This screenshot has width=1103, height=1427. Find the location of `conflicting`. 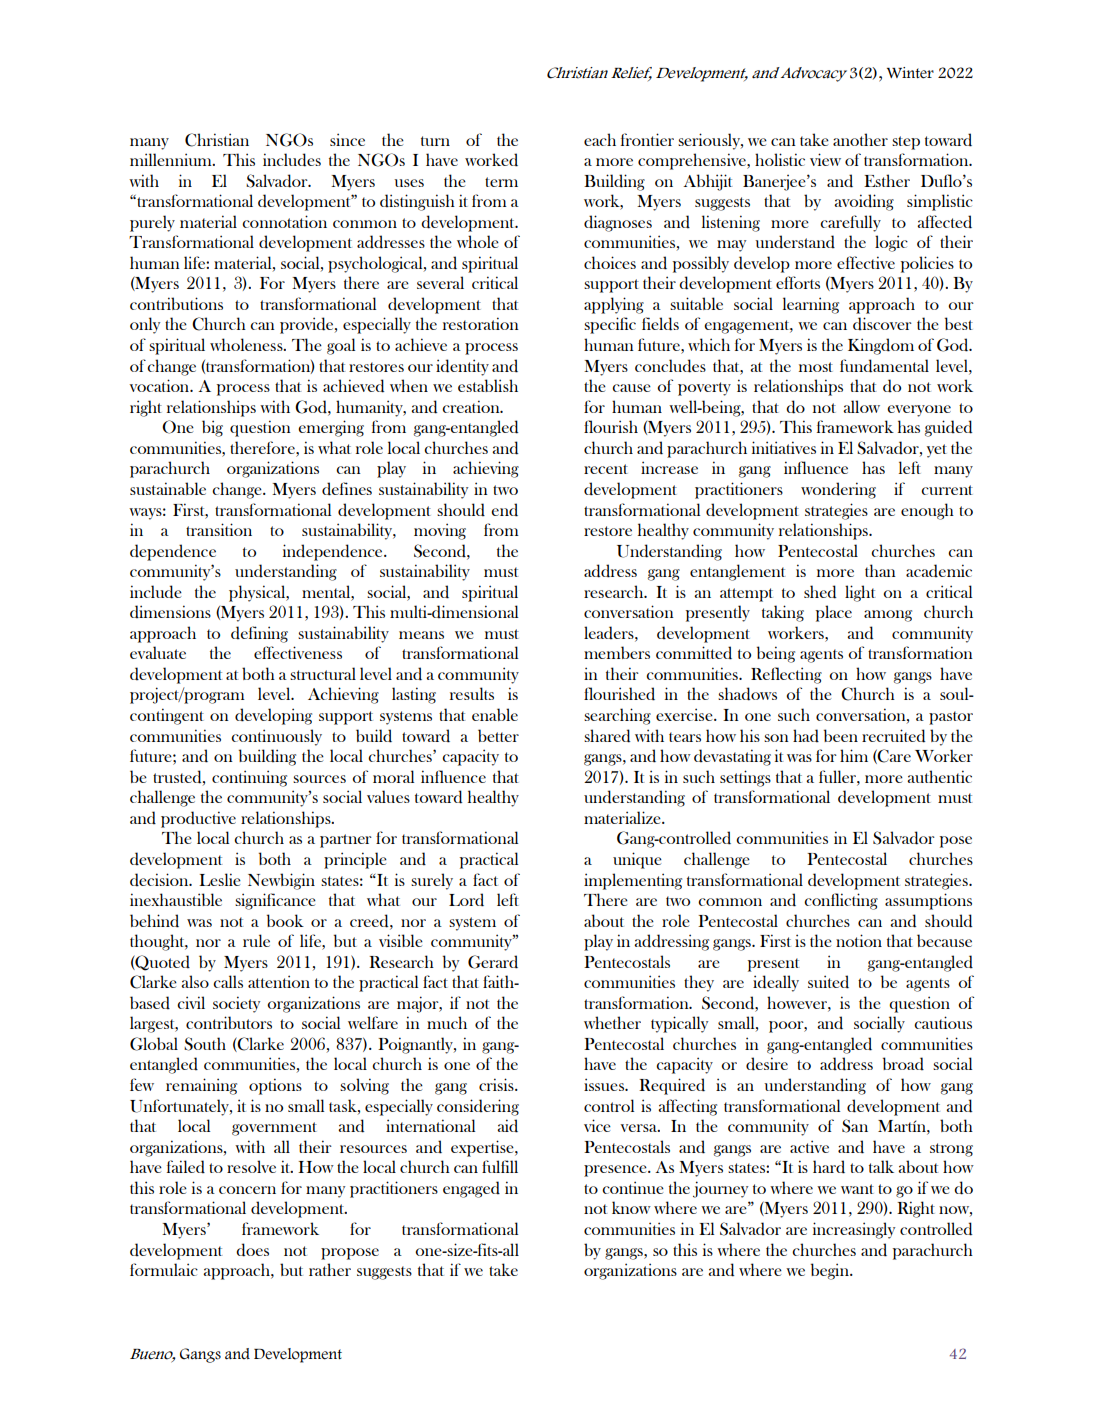

conflicting is located at coordinates (841, 901).
